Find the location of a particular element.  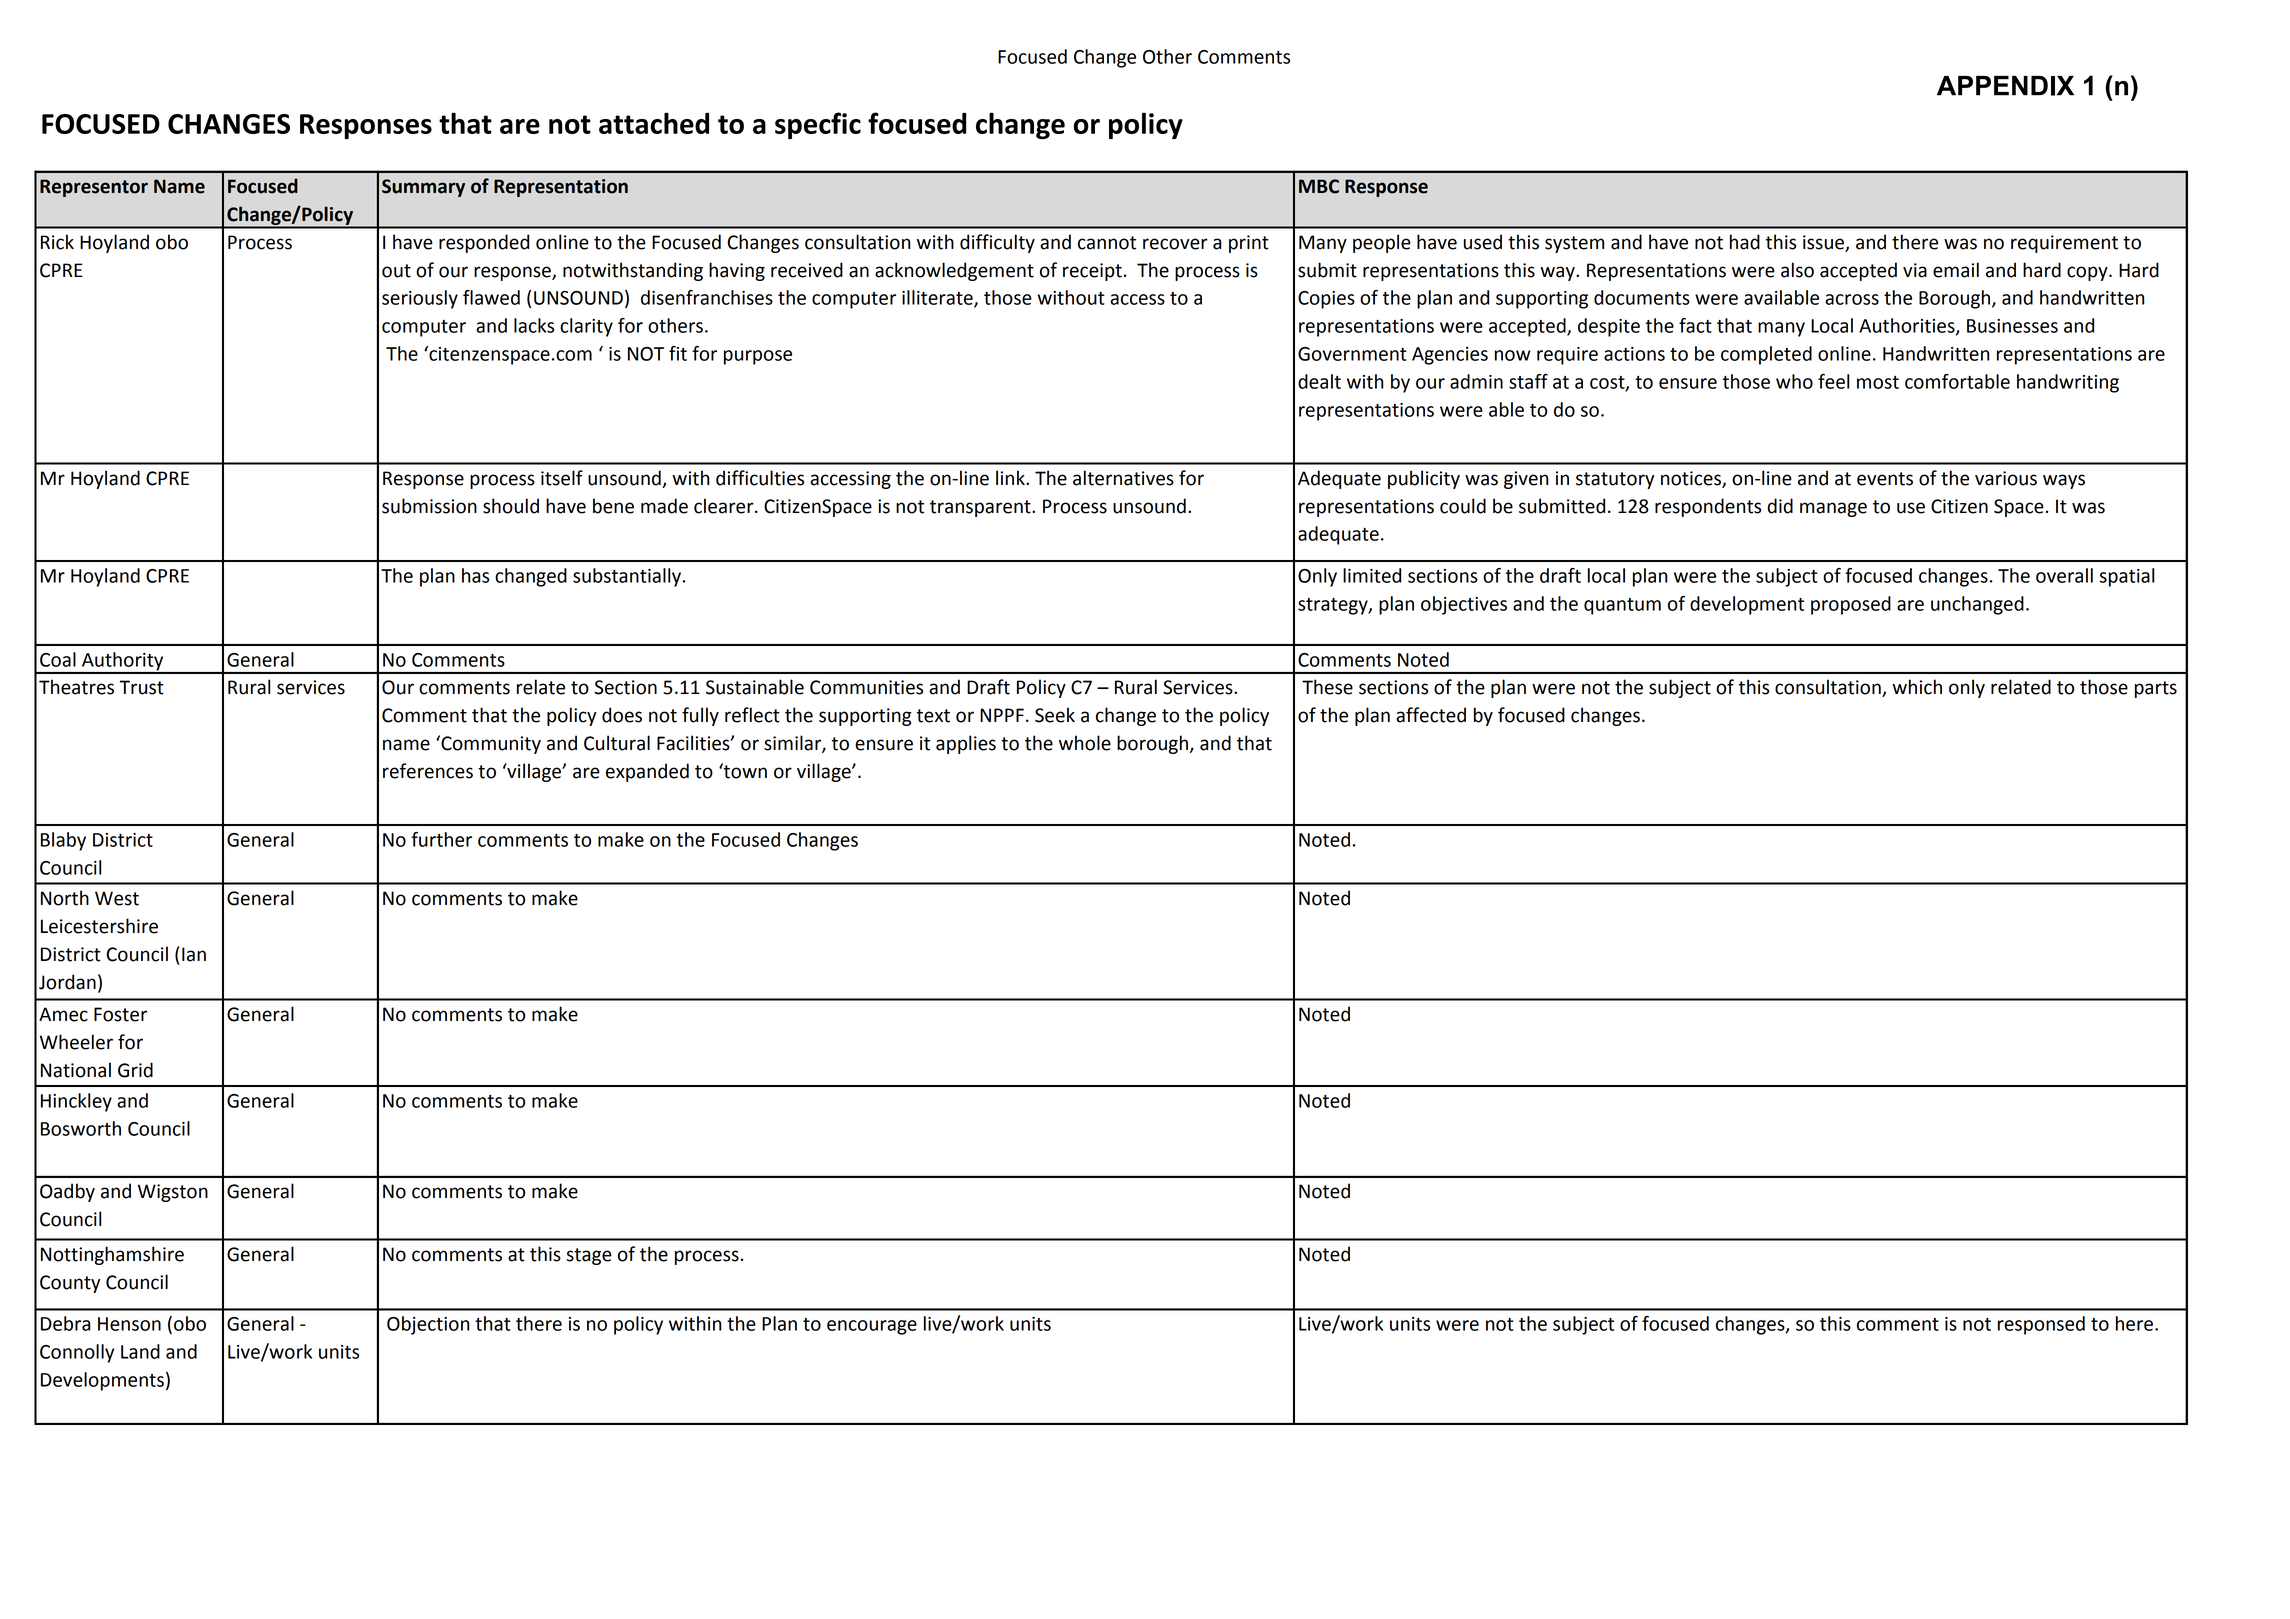

which is located at coordinates (1917, 687).
